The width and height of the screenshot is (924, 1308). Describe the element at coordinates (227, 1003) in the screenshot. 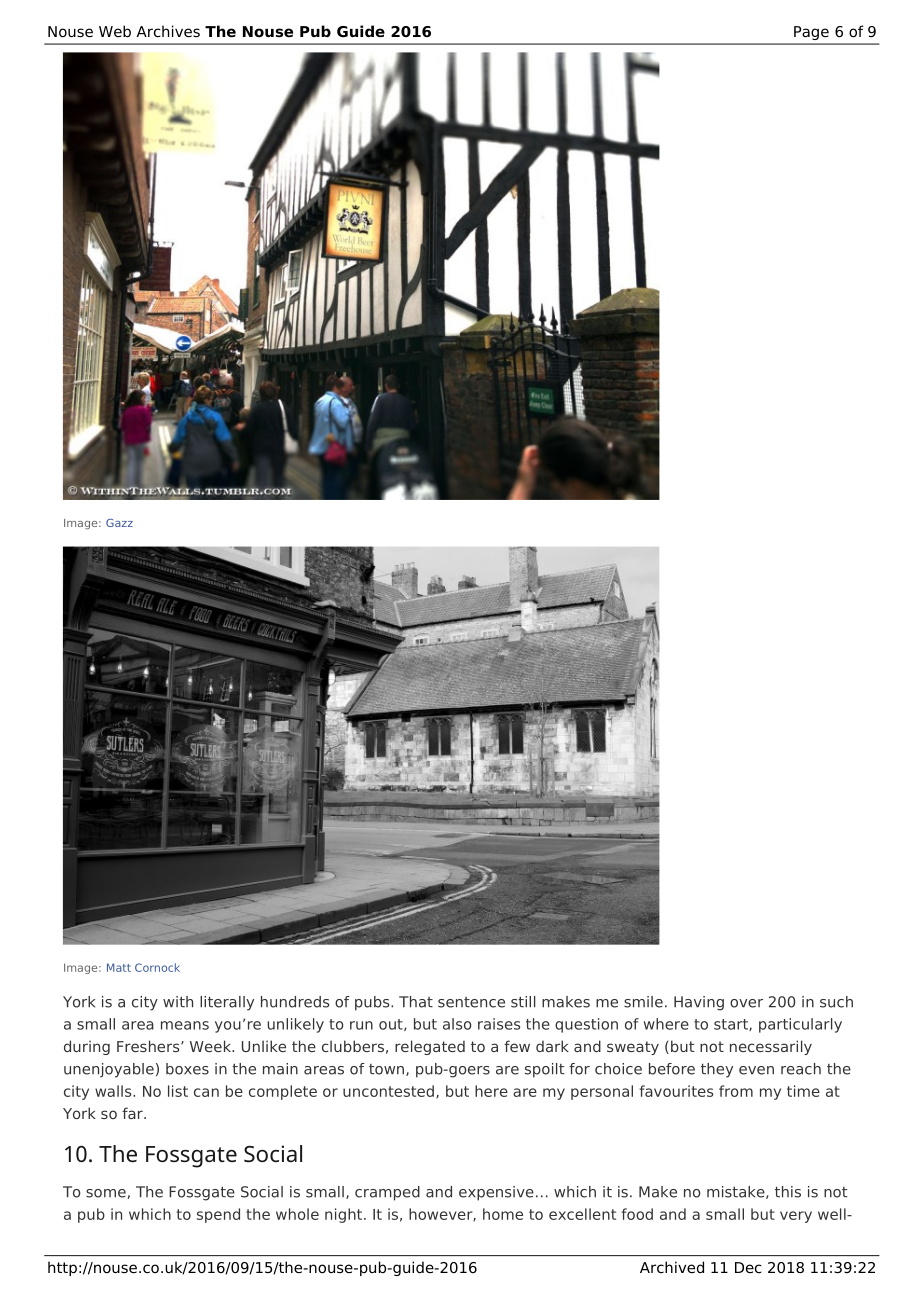

I see `literally` at that location.
